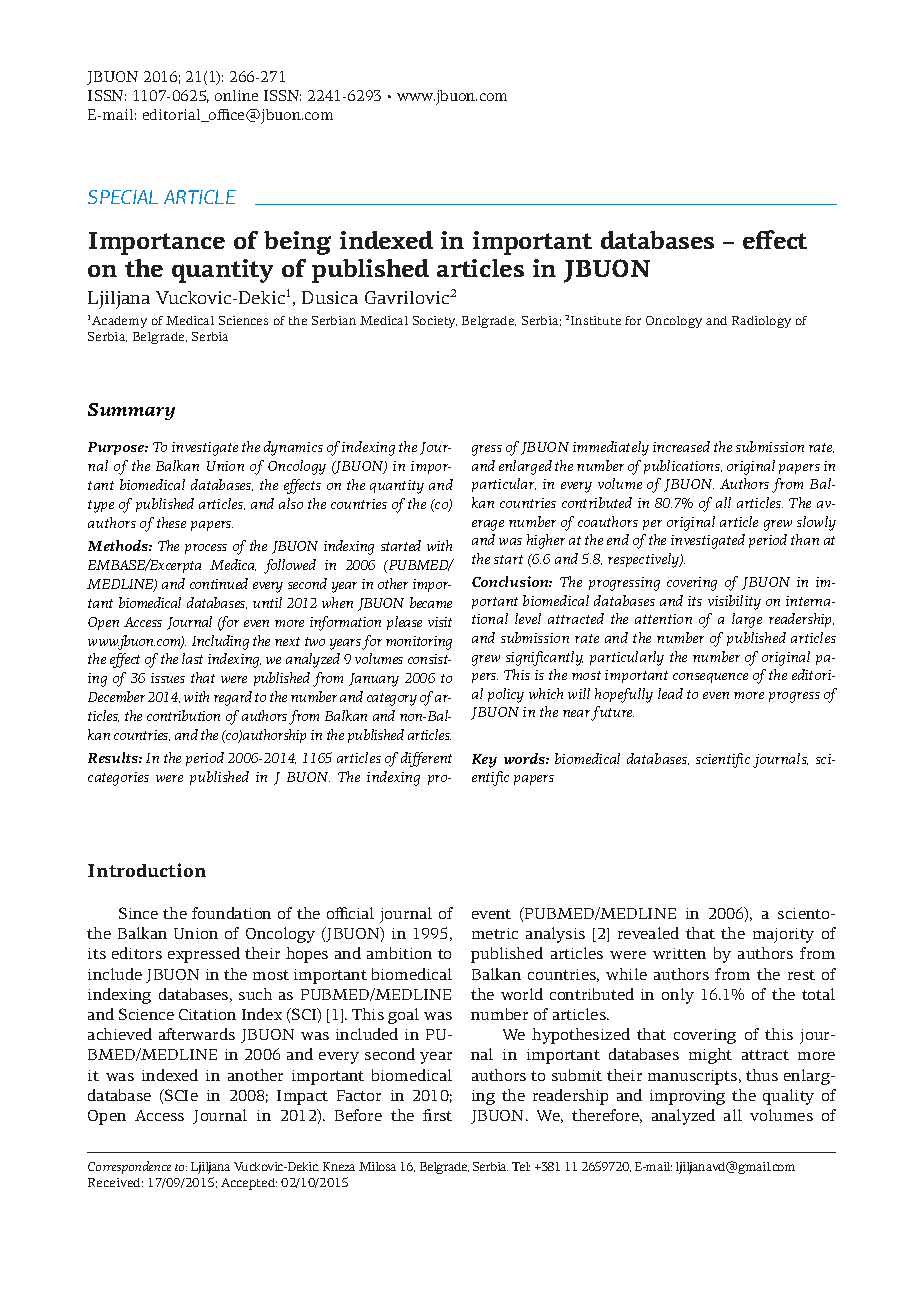 The width and height of the screenshot is (924, 1308). Describe the element at coordinates (297, 243) in the screenshot. I see `being` at that location.
